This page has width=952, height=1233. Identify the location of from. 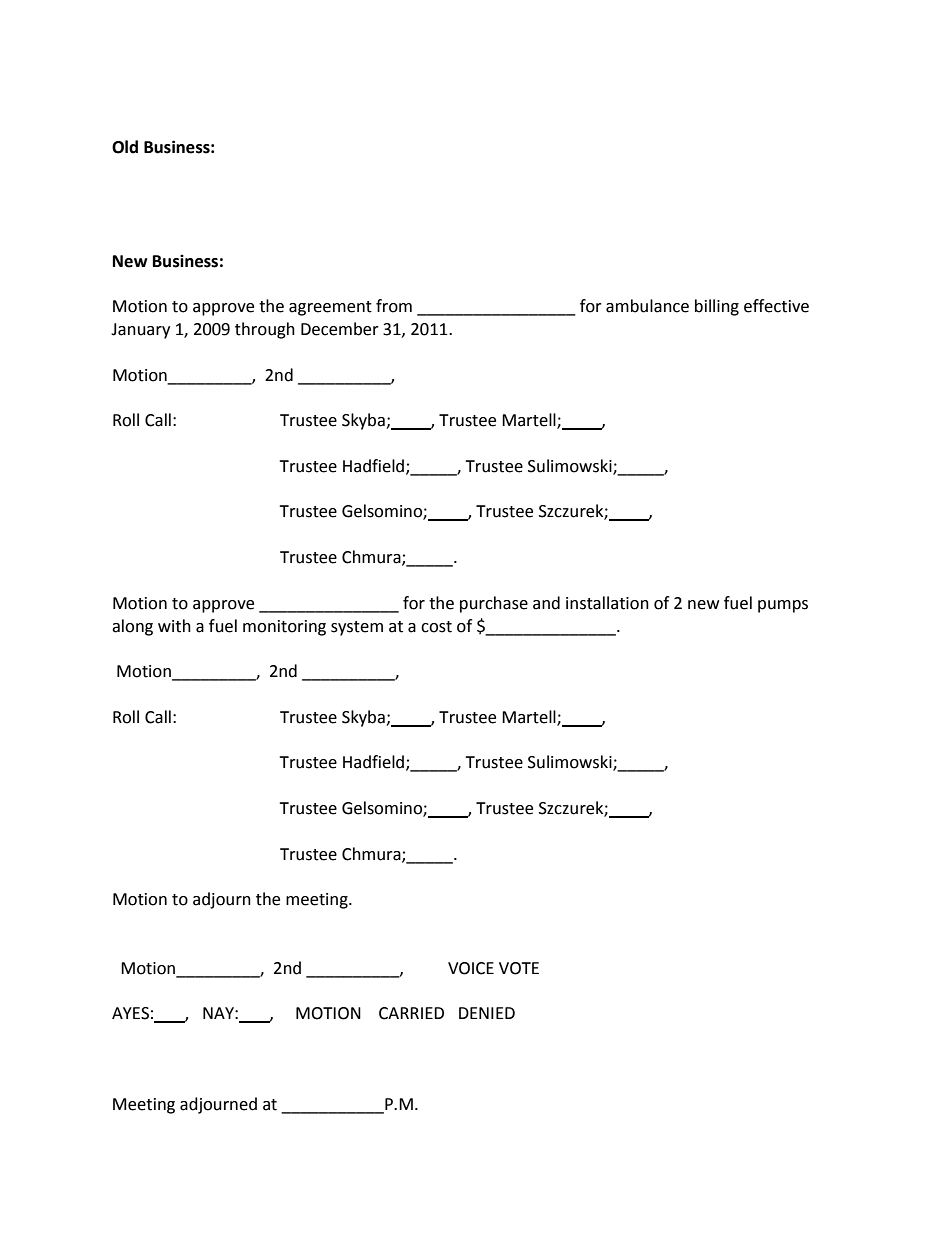
(394, 306).
